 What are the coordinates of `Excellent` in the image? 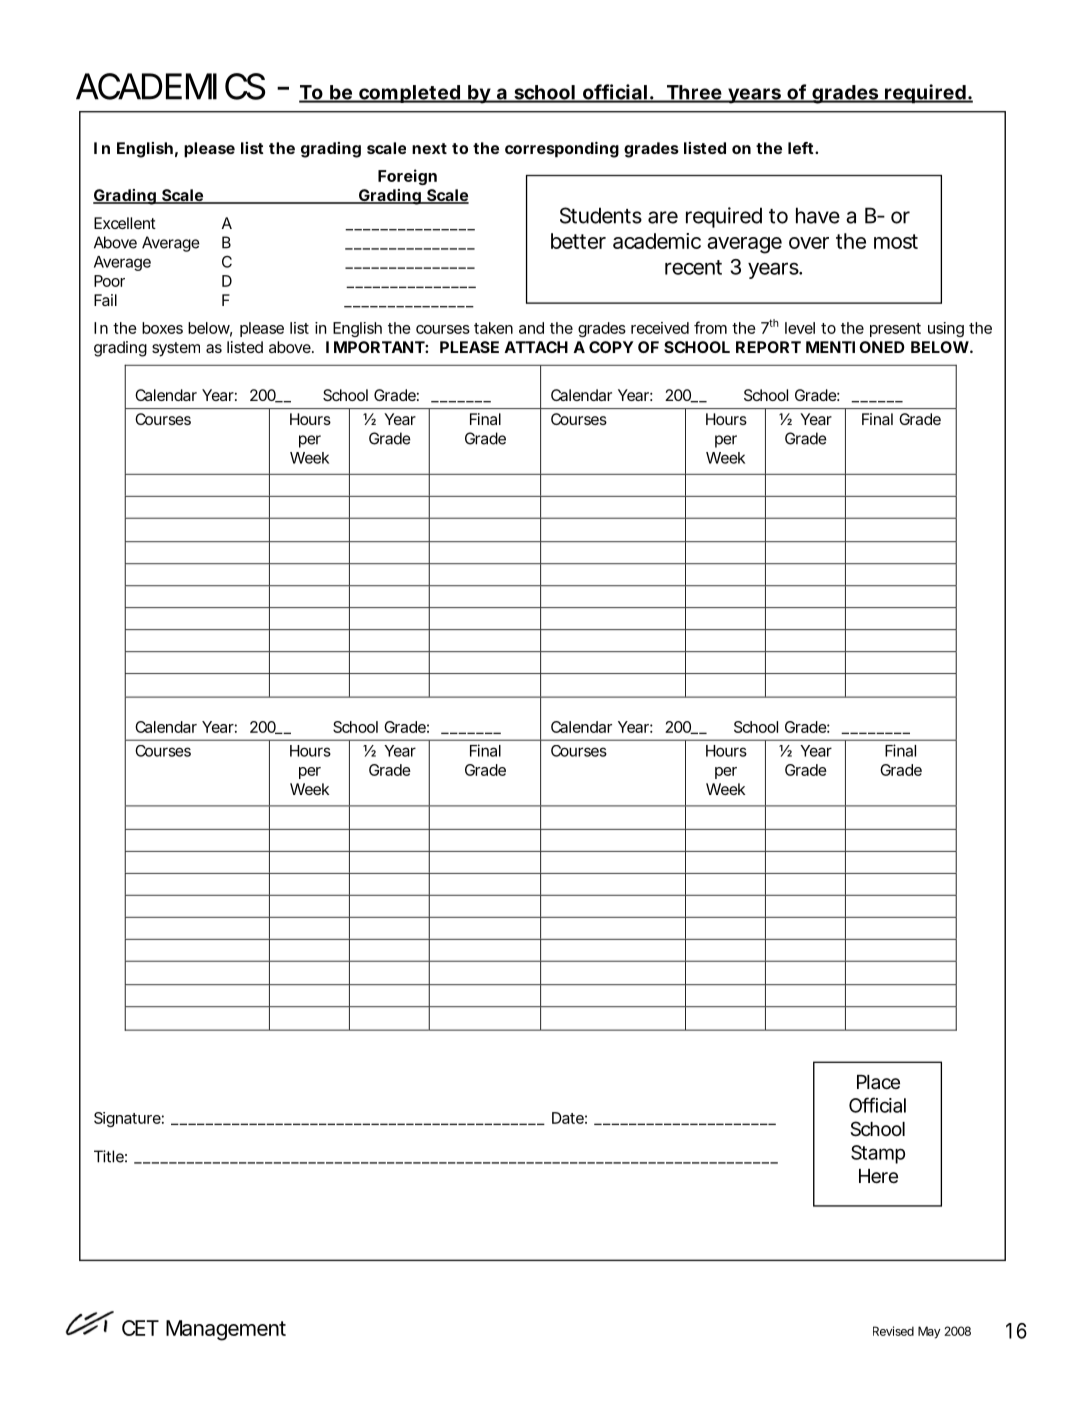 It's located at (125, 223).
